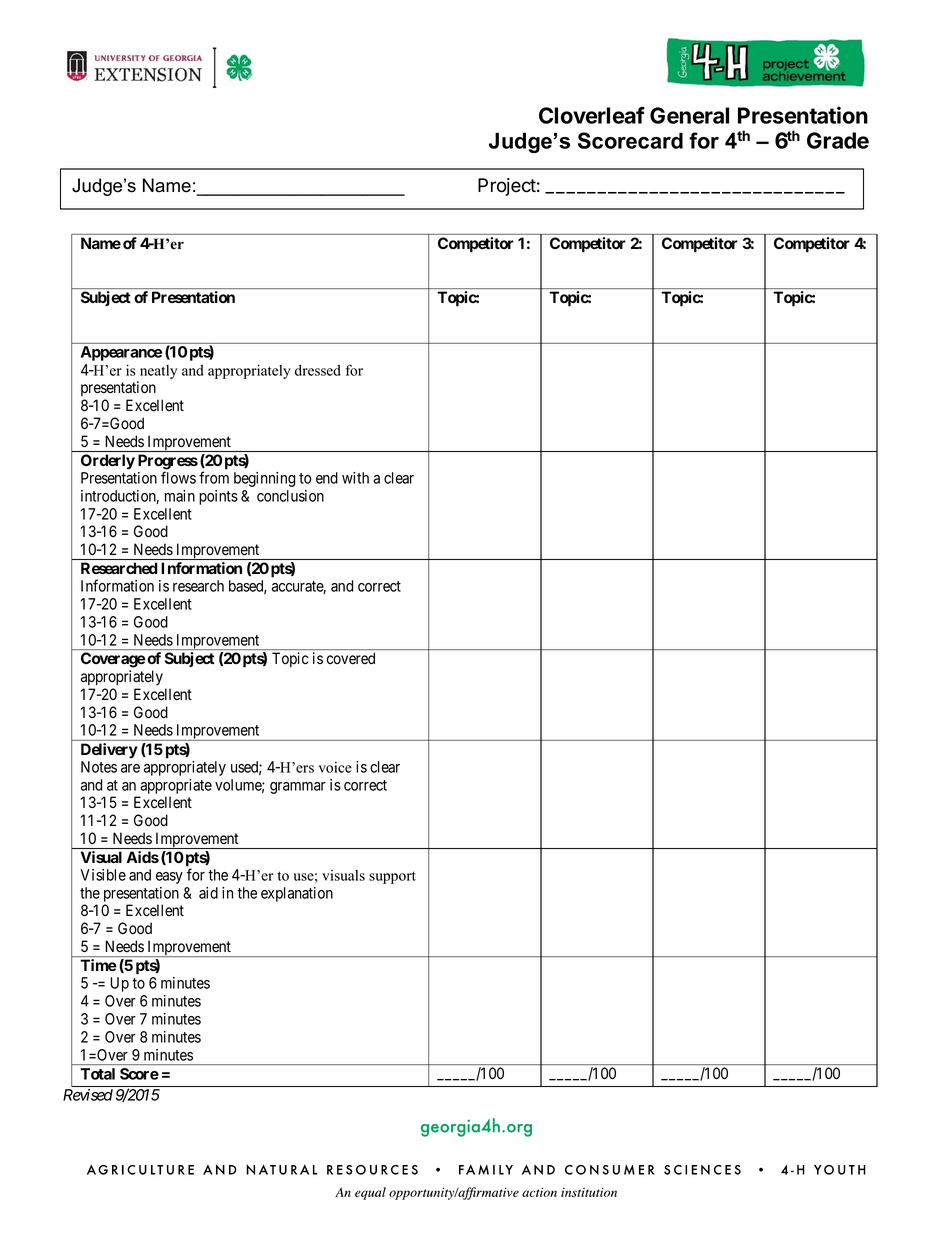 This image has height=1233, width=952. Describe the element at coordinates (689, 115) in the image. I see `General` at that location.
